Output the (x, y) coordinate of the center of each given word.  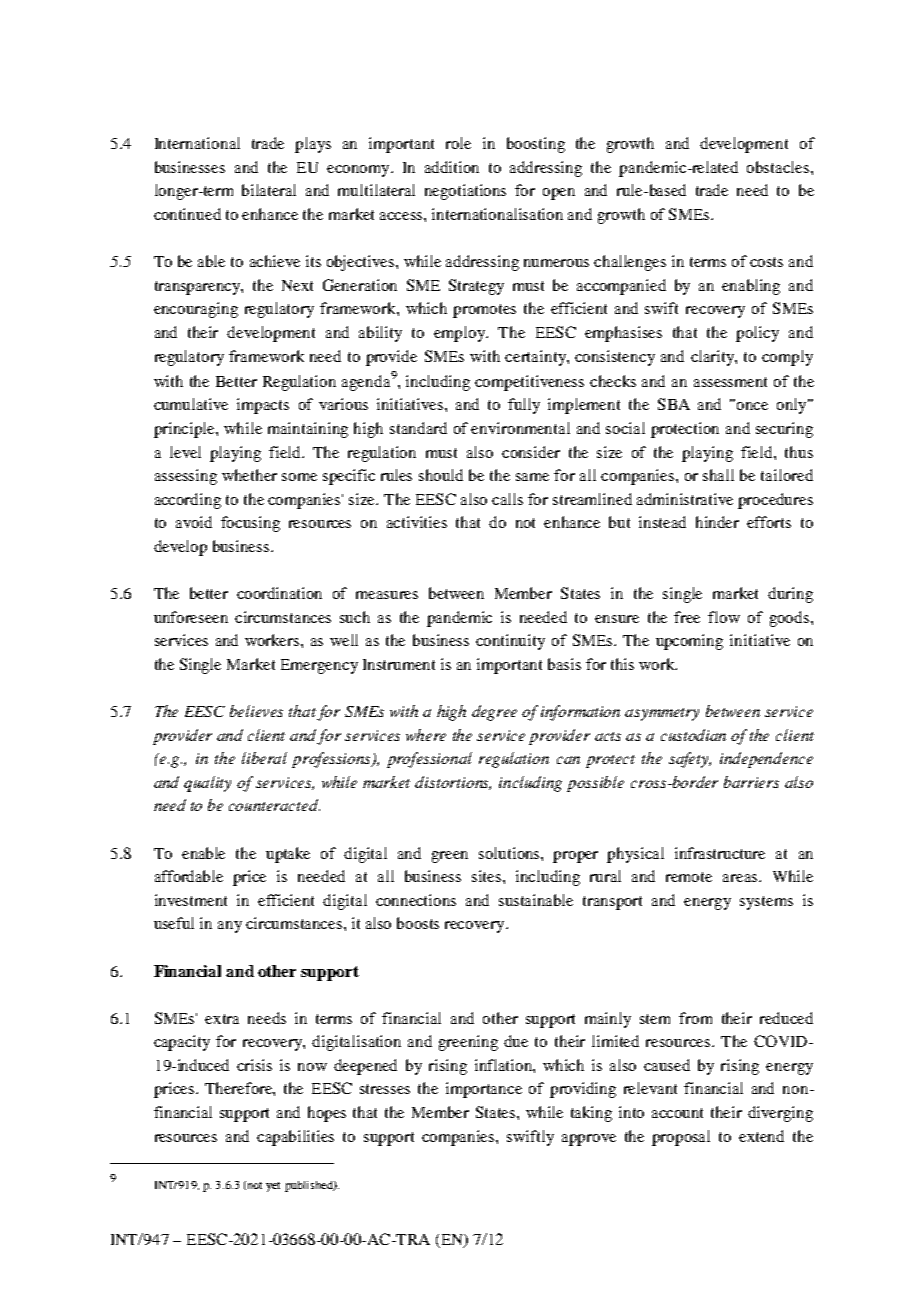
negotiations (465, 192)
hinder (717, 522)
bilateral (269, 190)
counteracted (274, 805)
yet (273, 1187)
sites (488, 876)
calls (507, 499)
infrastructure (720, 853)
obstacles (779, 167)
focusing (250, 524)
